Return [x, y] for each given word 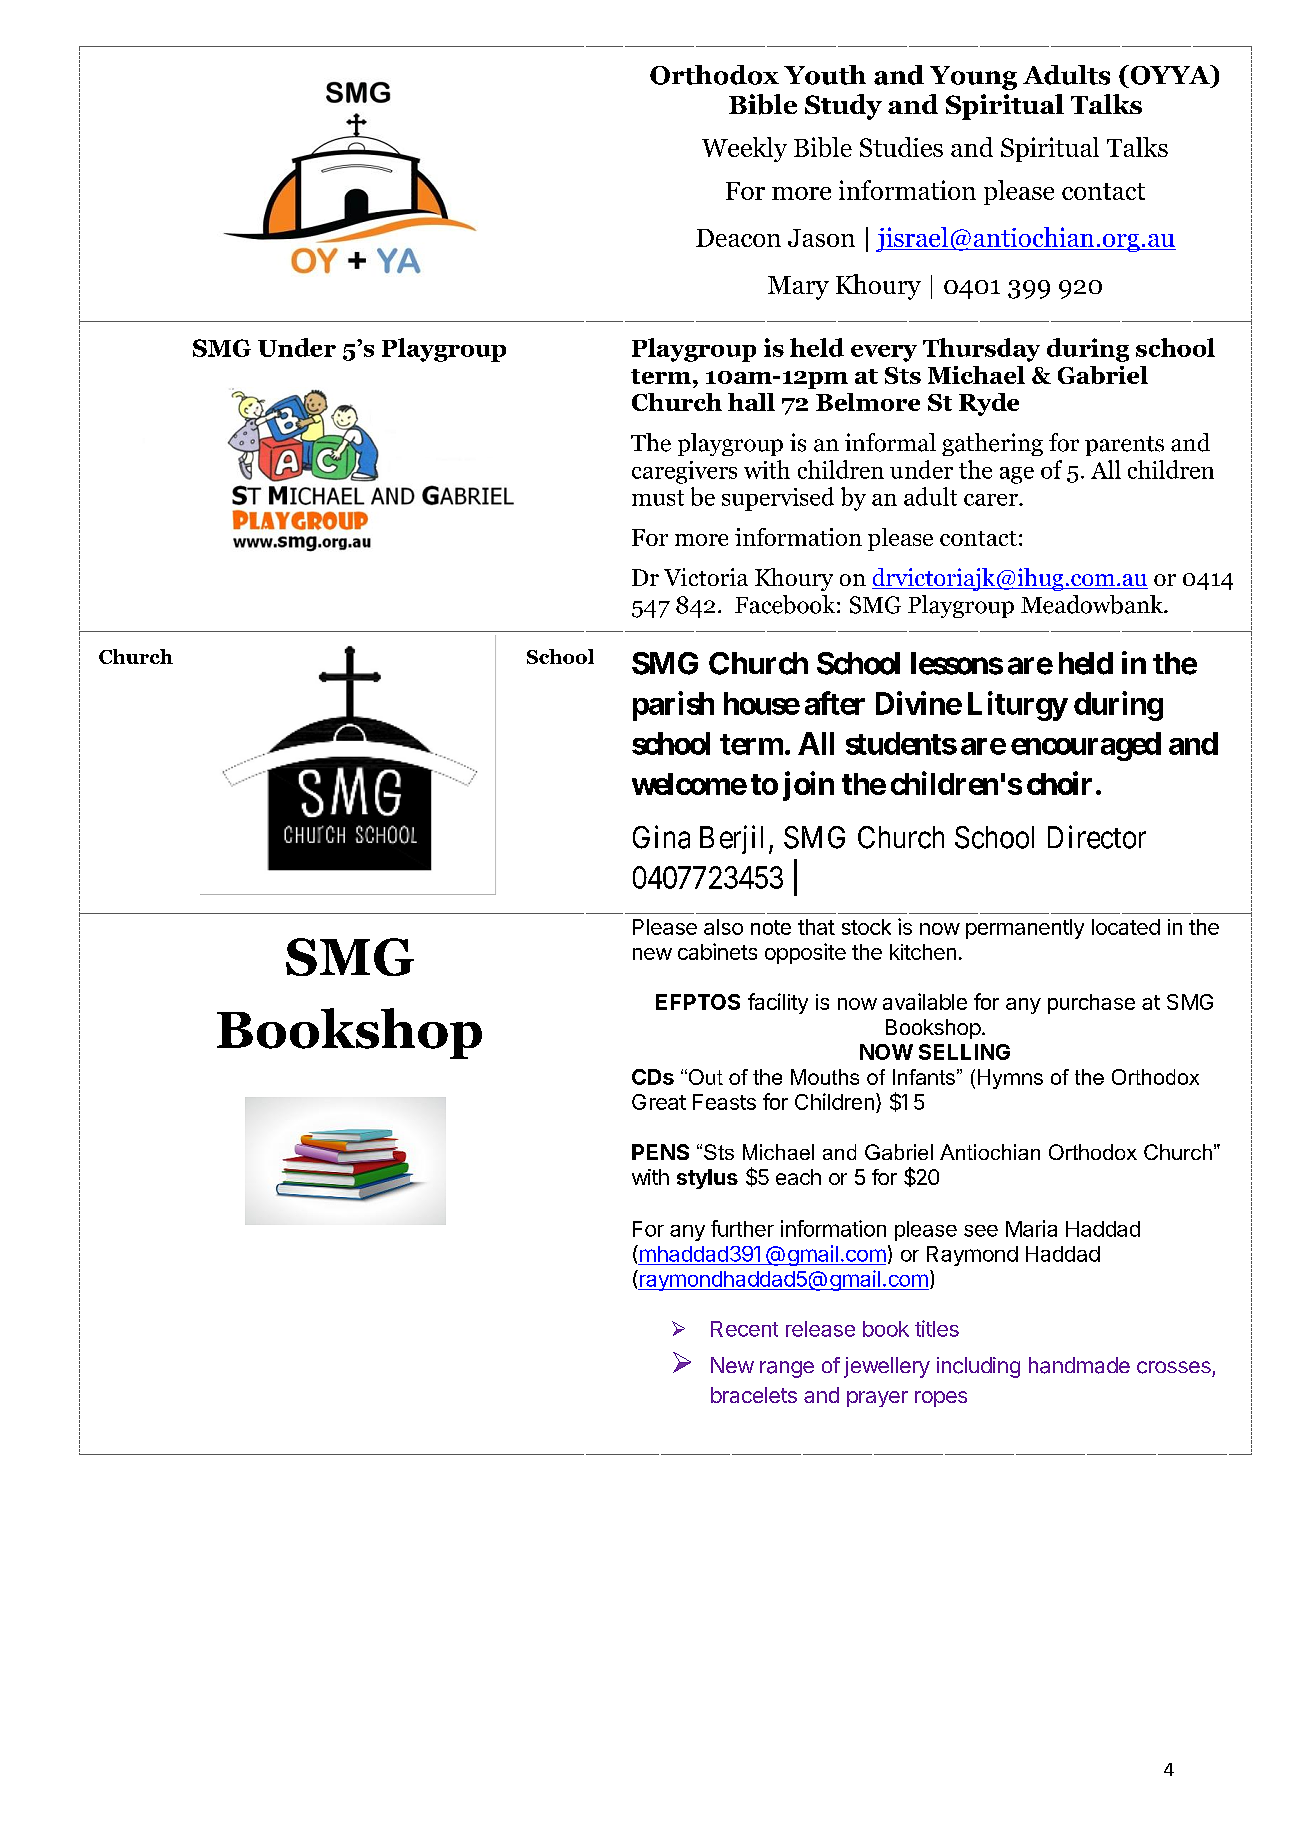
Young [973, 78]
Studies [901, 147]
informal [890, 442]
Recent [744, 1329]
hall [751, 402]
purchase [1091, 1004]
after [835, 703]
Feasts [724, 1102]
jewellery [887, 1367]
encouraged [1086, 746]
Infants [924, 1077]
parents [1124, 446]
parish [673, 706]
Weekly [744, 149]
